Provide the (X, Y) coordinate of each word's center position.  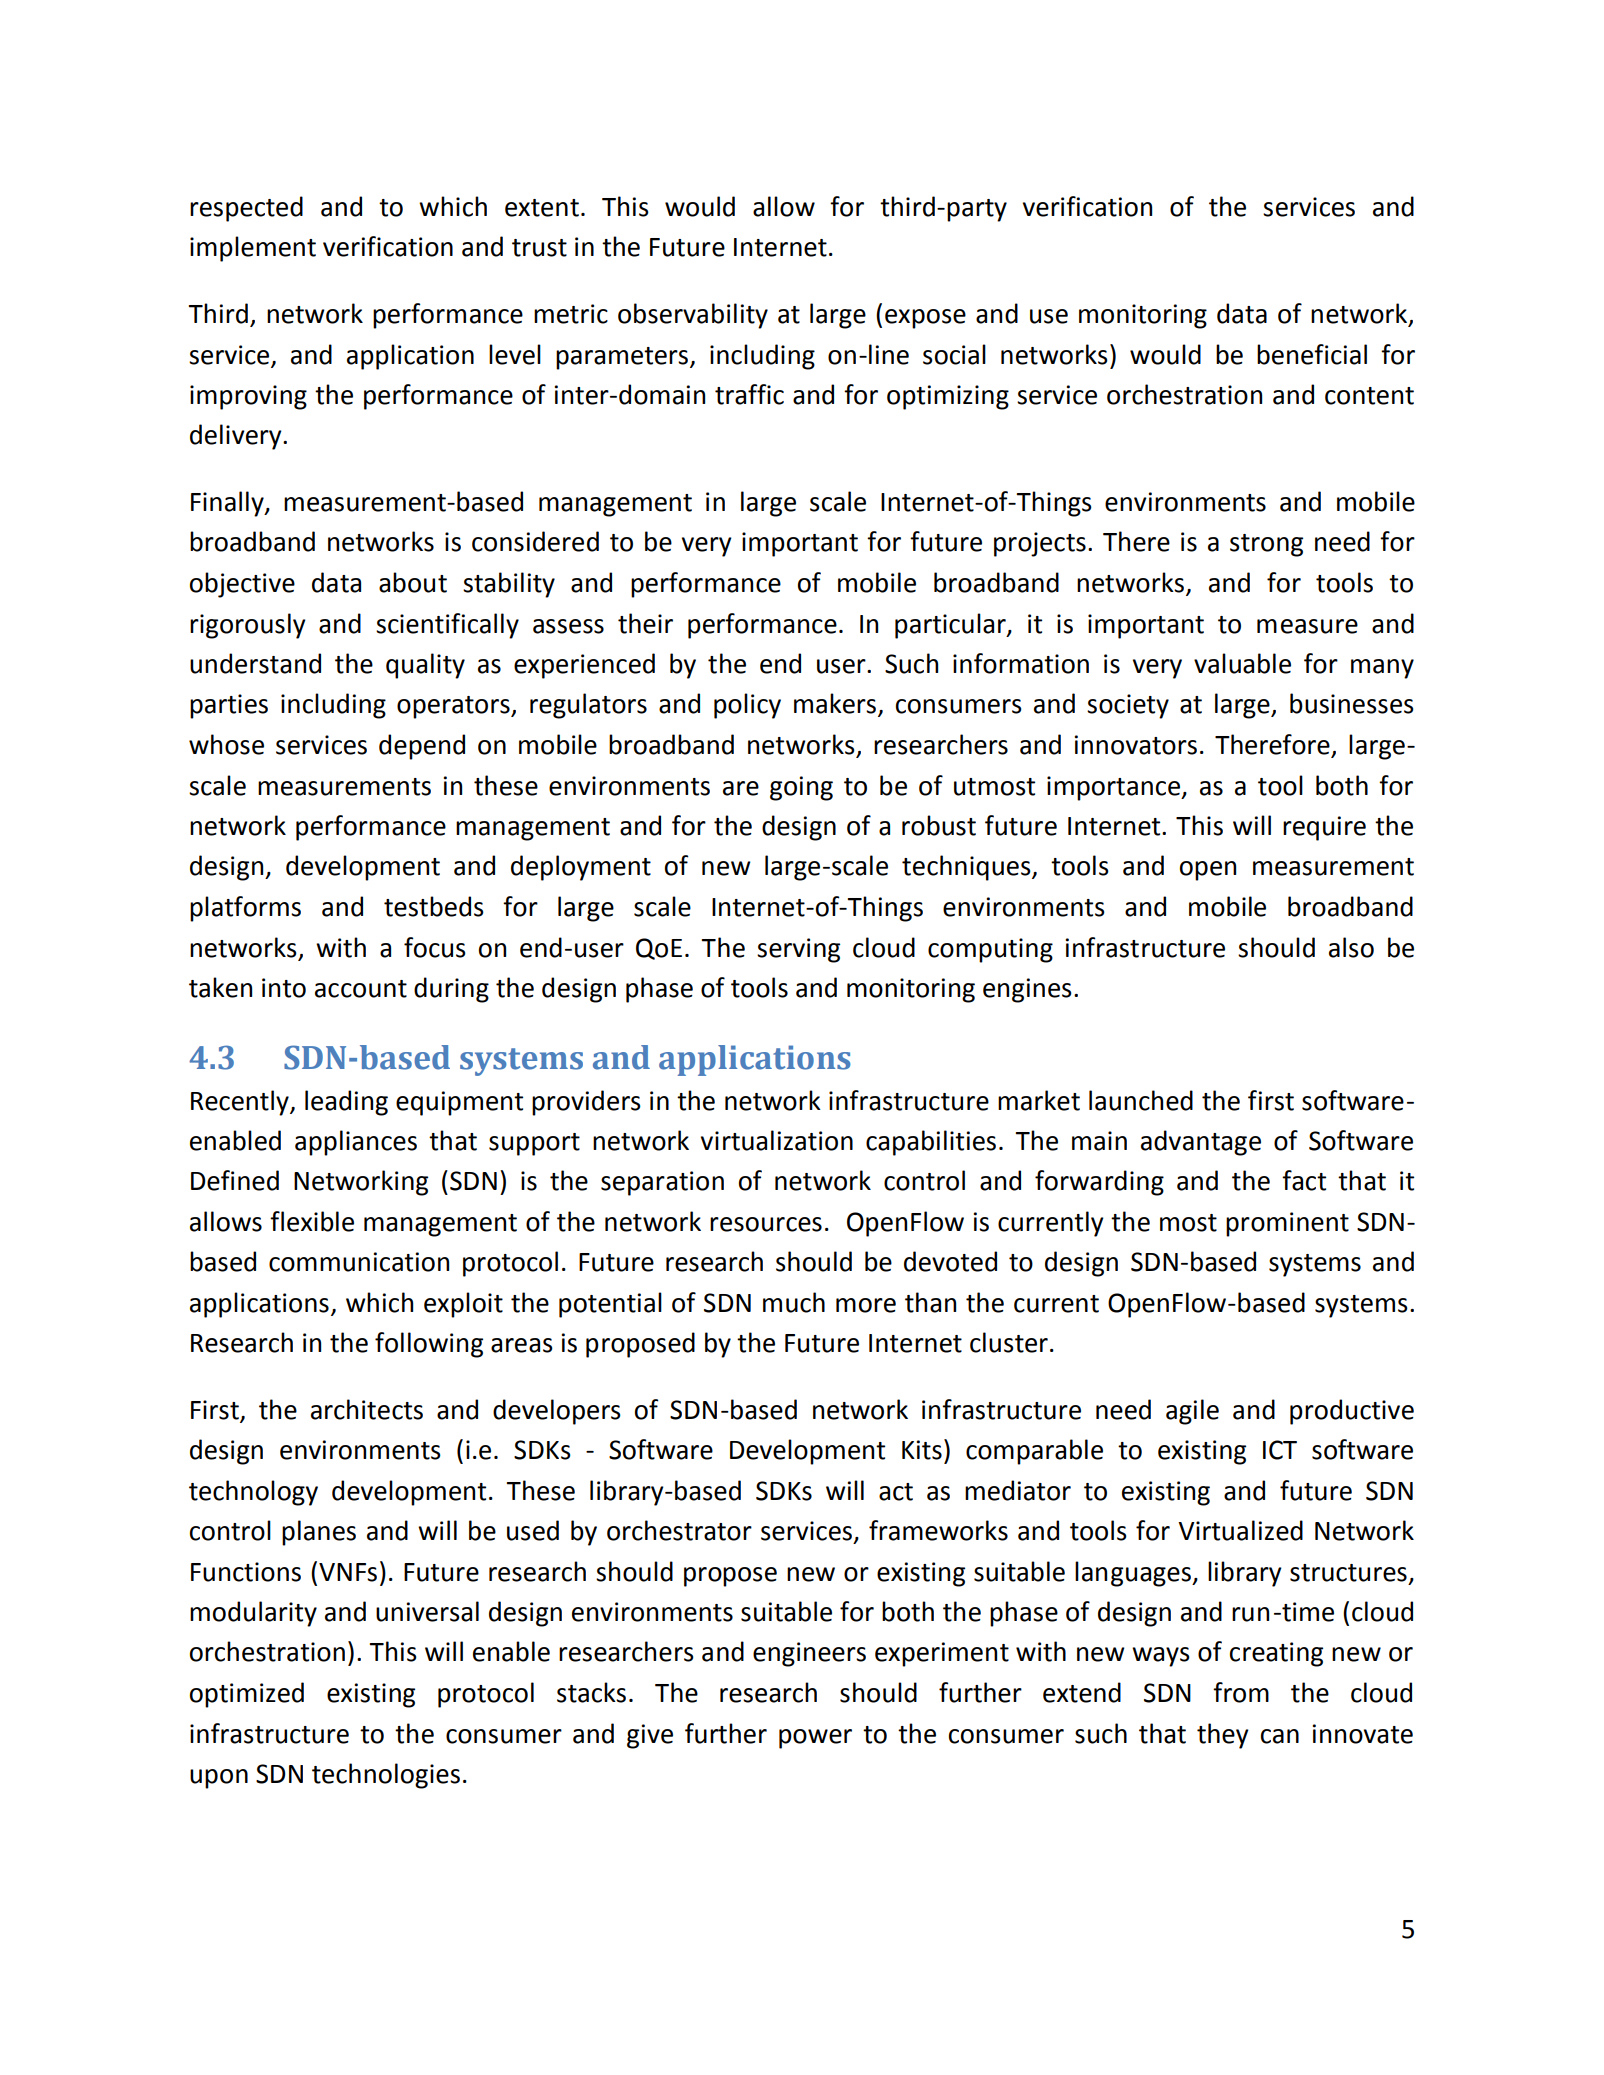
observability (693, 316)
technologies (386, 1776)
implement (253, 249)
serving (798, 950)
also (1351, 947)
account (361, 989)
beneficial (1312, 354)
